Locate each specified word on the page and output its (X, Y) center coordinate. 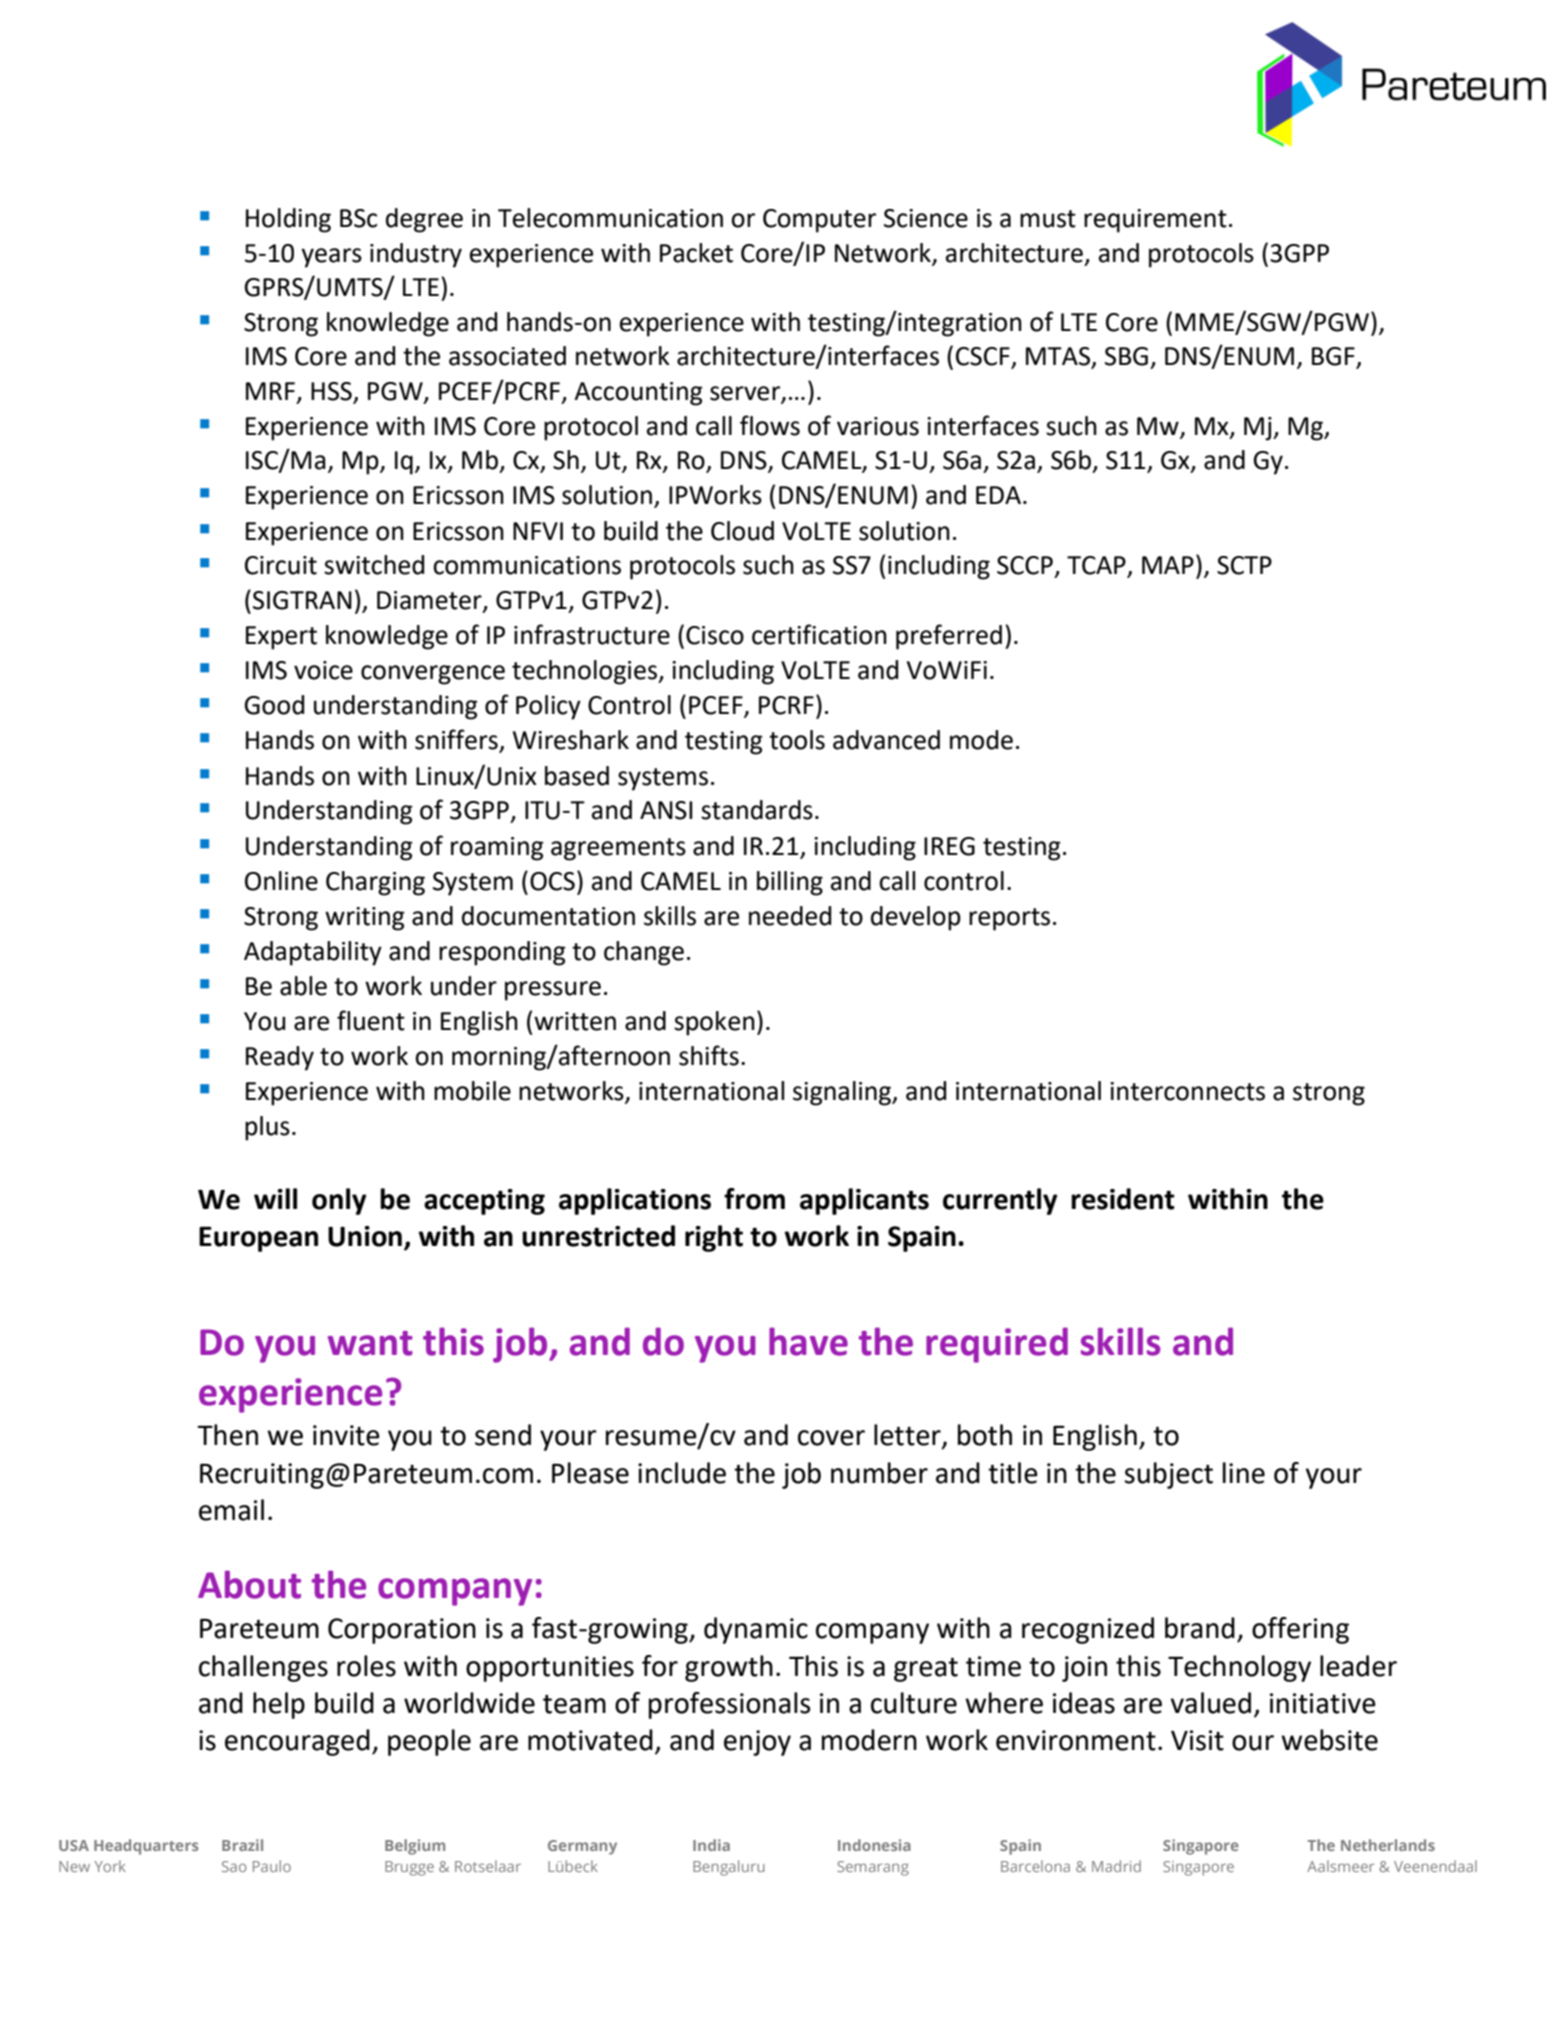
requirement (1155, 221)
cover (831, 1438)
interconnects (1187, 1091)
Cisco (715, 635)
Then (228, 1435)
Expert (281, 638)
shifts (709, 1055)
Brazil (242, 1845)
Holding (288, 220)
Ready (280, 1058)
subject (1168, 1475)
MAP (1168, 565)
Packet (696, 253)
